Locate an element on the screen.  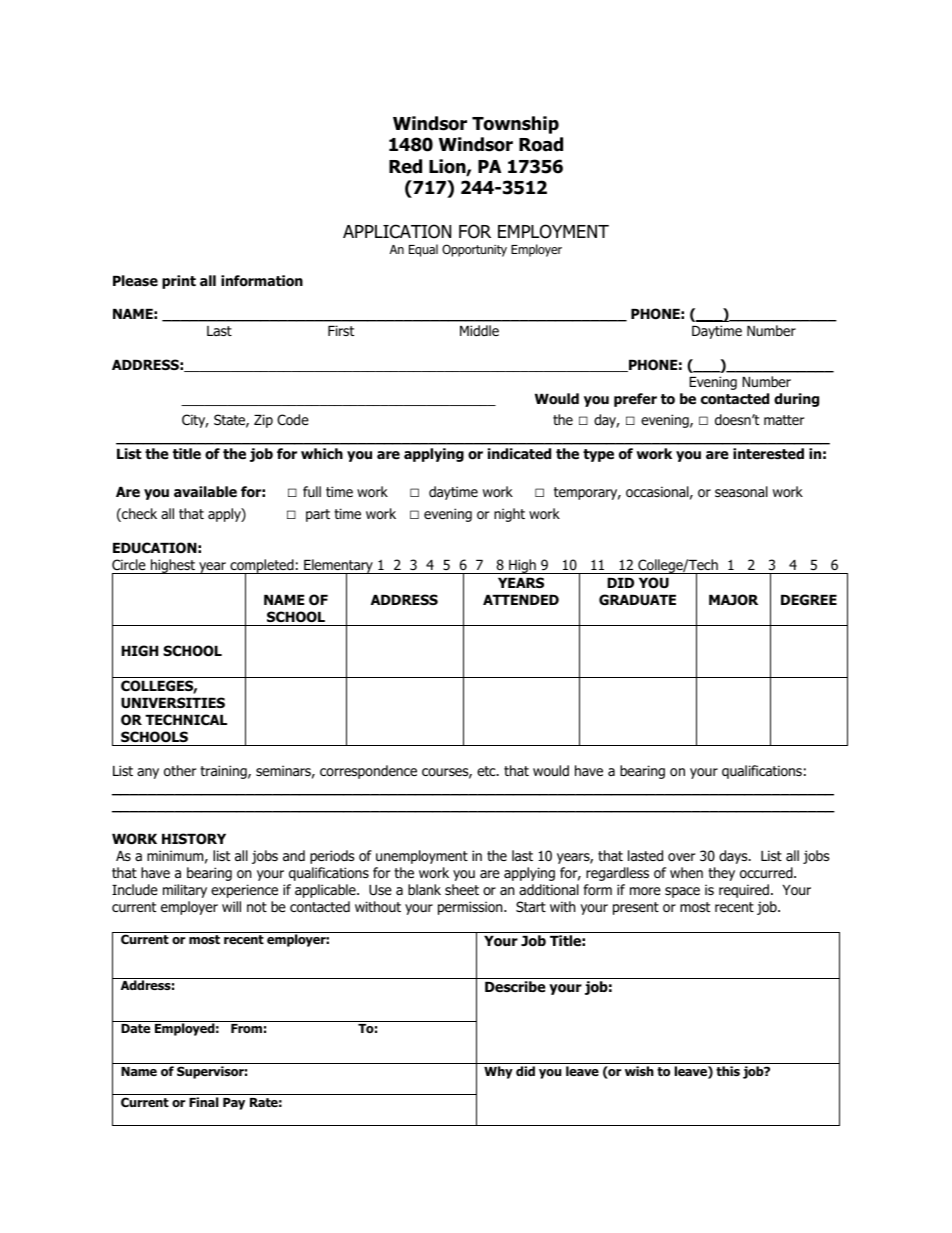
Final is located at coordinates (204, 1102).
